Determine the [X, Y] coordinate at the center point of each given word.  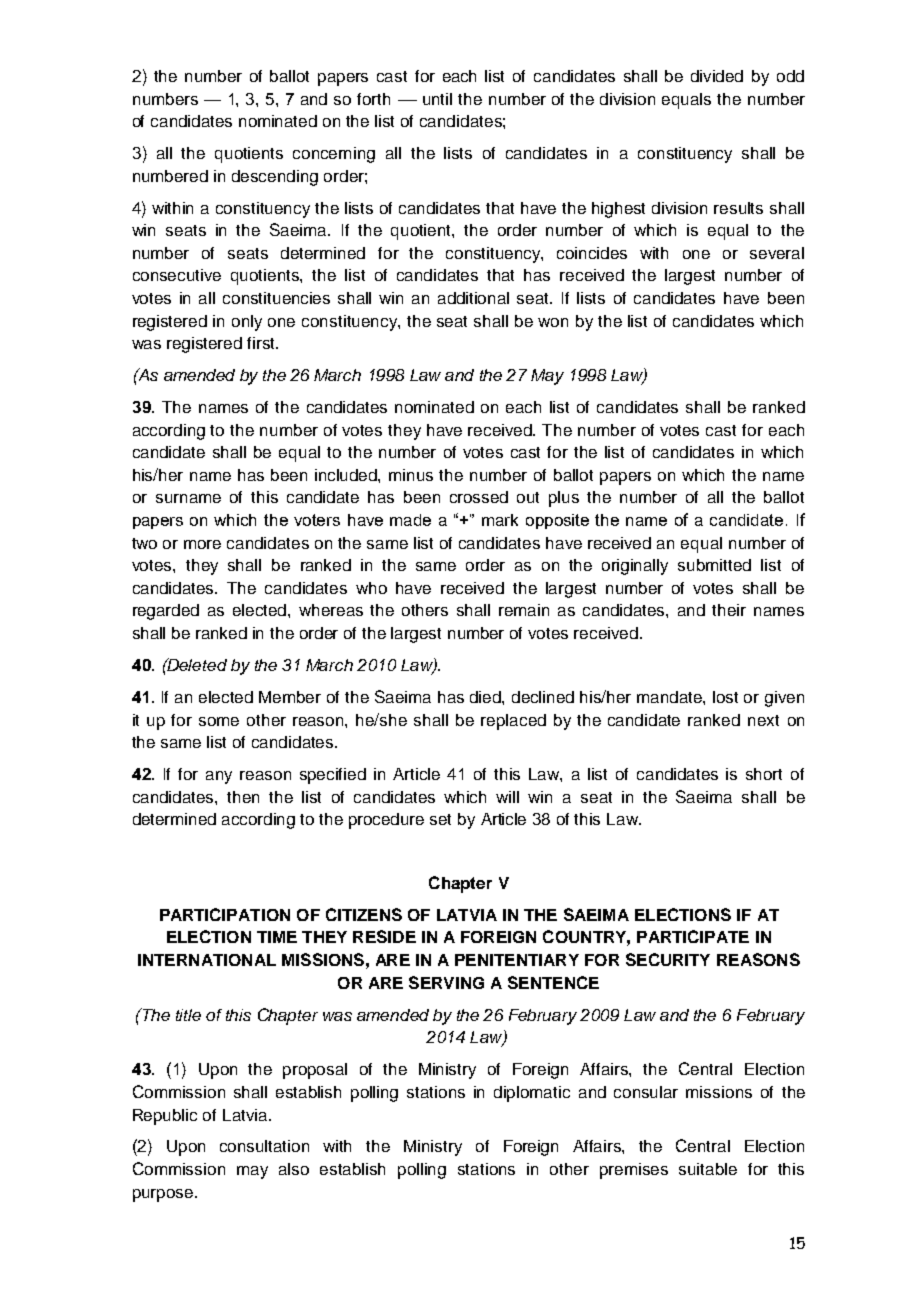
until [437, 99]
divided [717, 76]
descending [275, 178]
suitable [708, 1169]
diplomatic [532, 1094]
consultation [264, 1146]
